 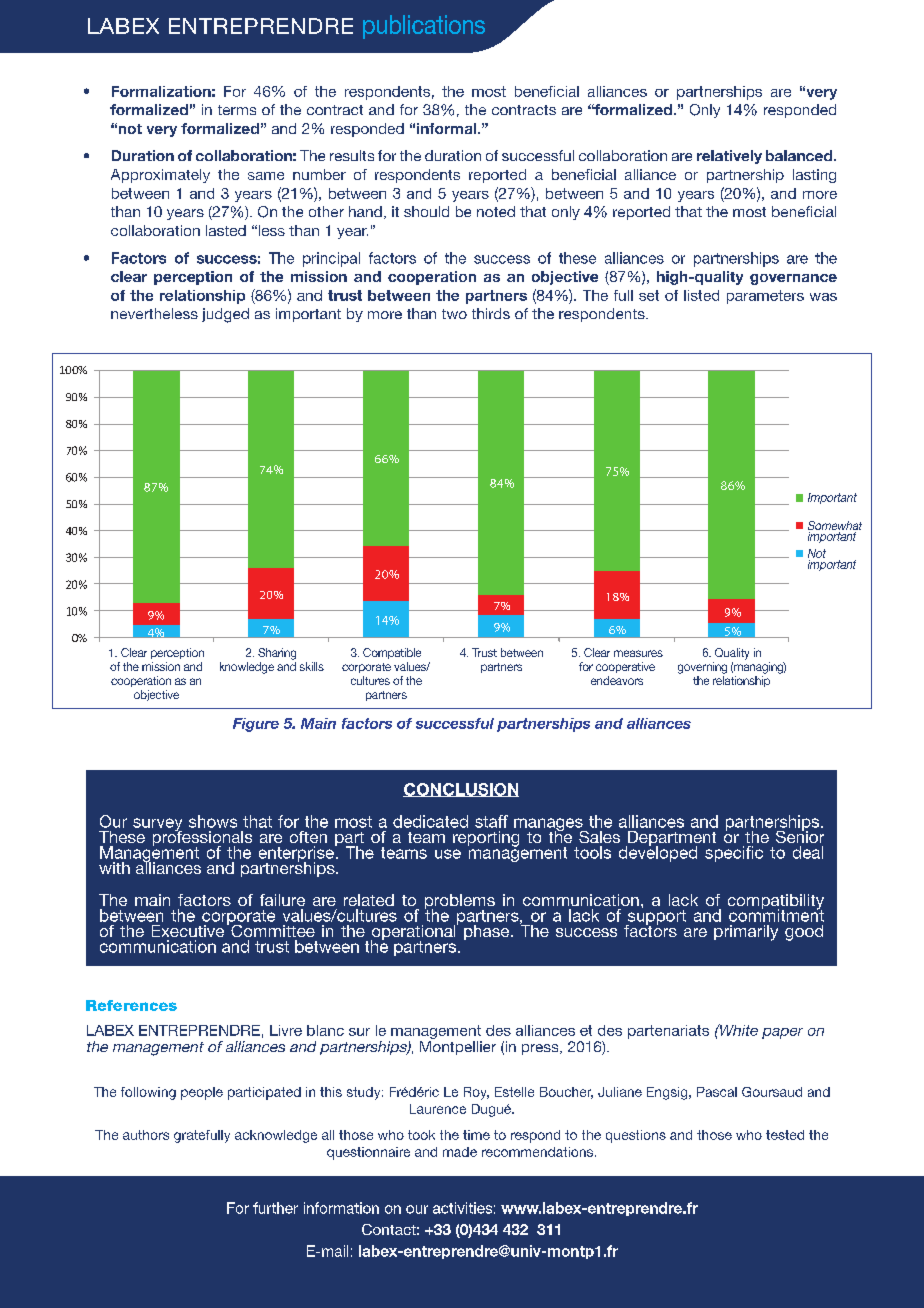 What do you see at coordinates (765, 297) in the document?
I see `parameters` at bounding box center [765, 297].
